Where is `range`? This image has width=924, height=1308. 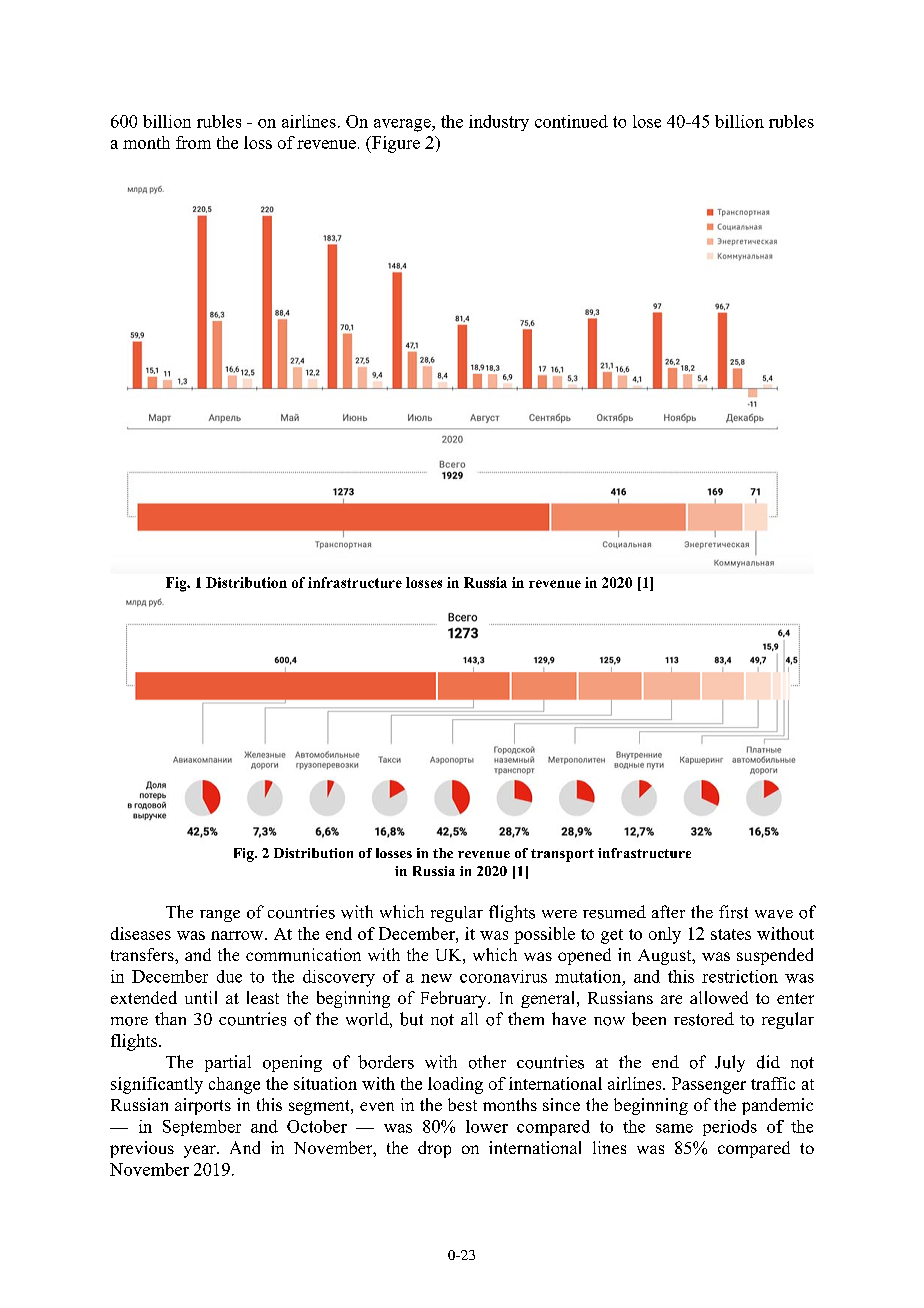 range is located at coordinates (220, 916).
